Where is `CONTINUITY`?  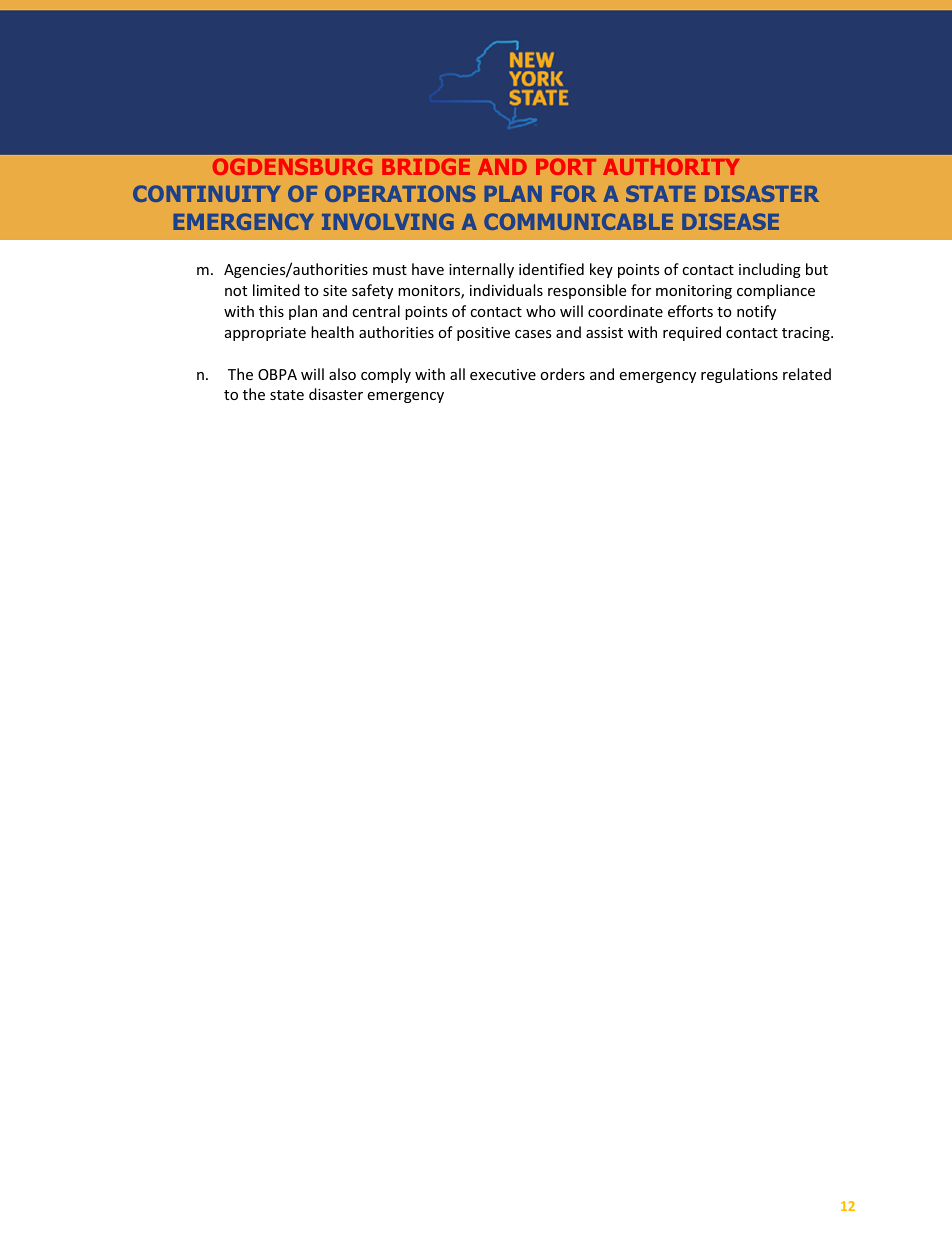
CONTINUITY is located at coordinates (206, 193).
